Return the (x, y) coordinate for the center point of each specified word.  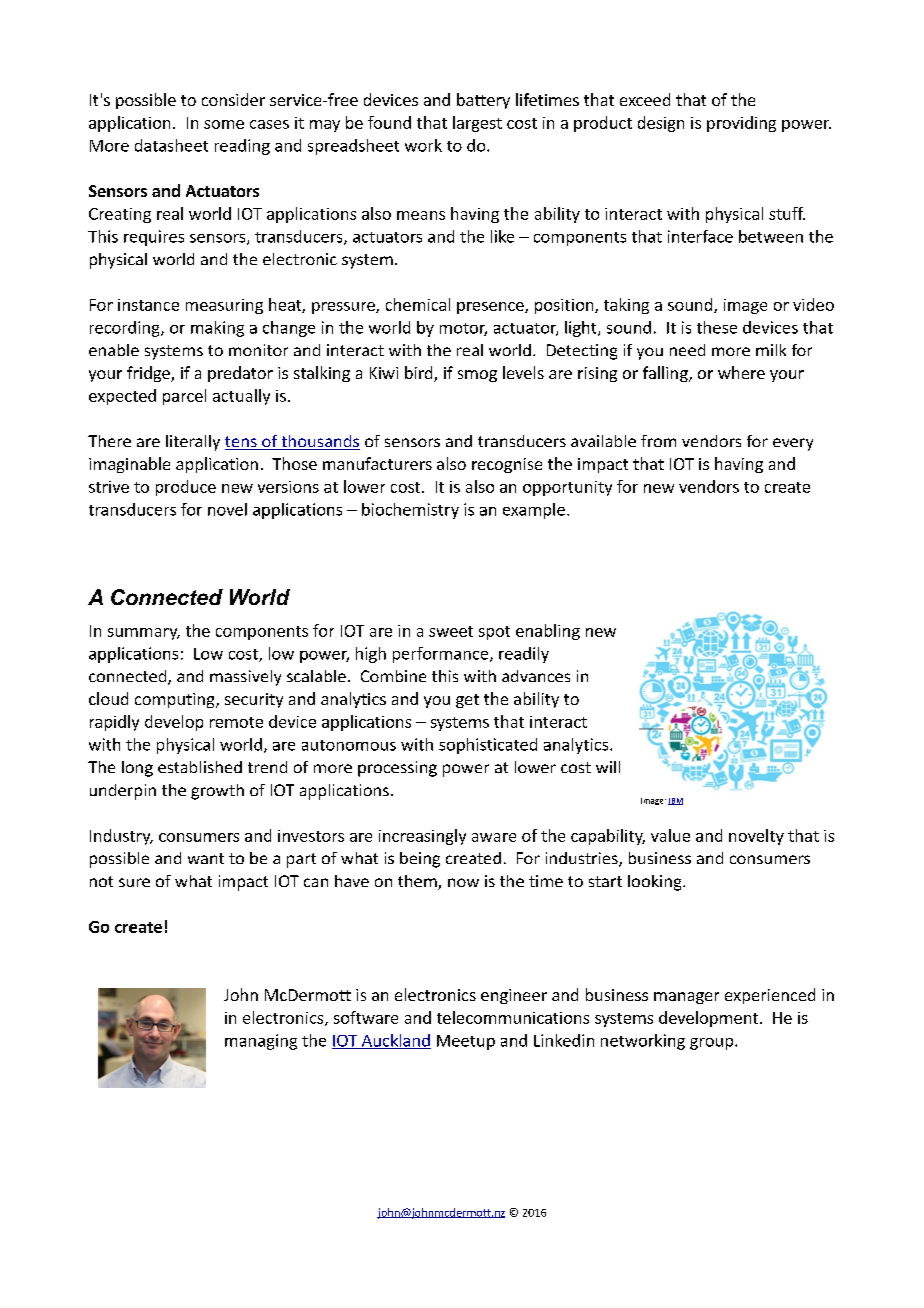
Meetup (466, 1042)
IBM (675, 801)
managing (261, 1042)
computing (176, 700)
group (713, 1044)
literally (193, 443)
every (793, 444)
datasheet (171, 145)
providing (741, 124)
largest (477, 124)
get (467, 701)
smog (477, 376)
